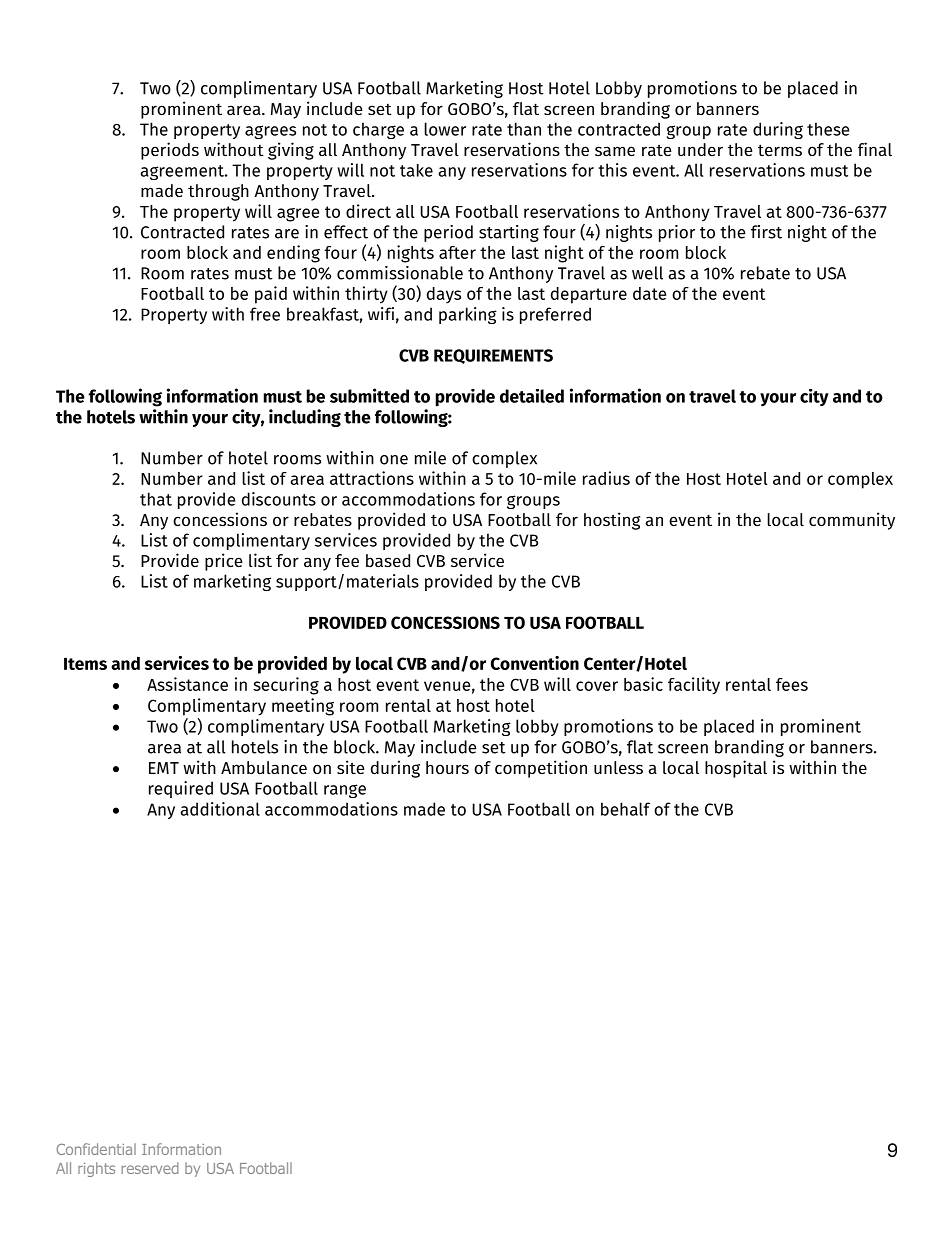 The height and width of the page is (1233, 952). Describe the element at coordinates (150, 1168) in the page. I see `reserved` at that location.
